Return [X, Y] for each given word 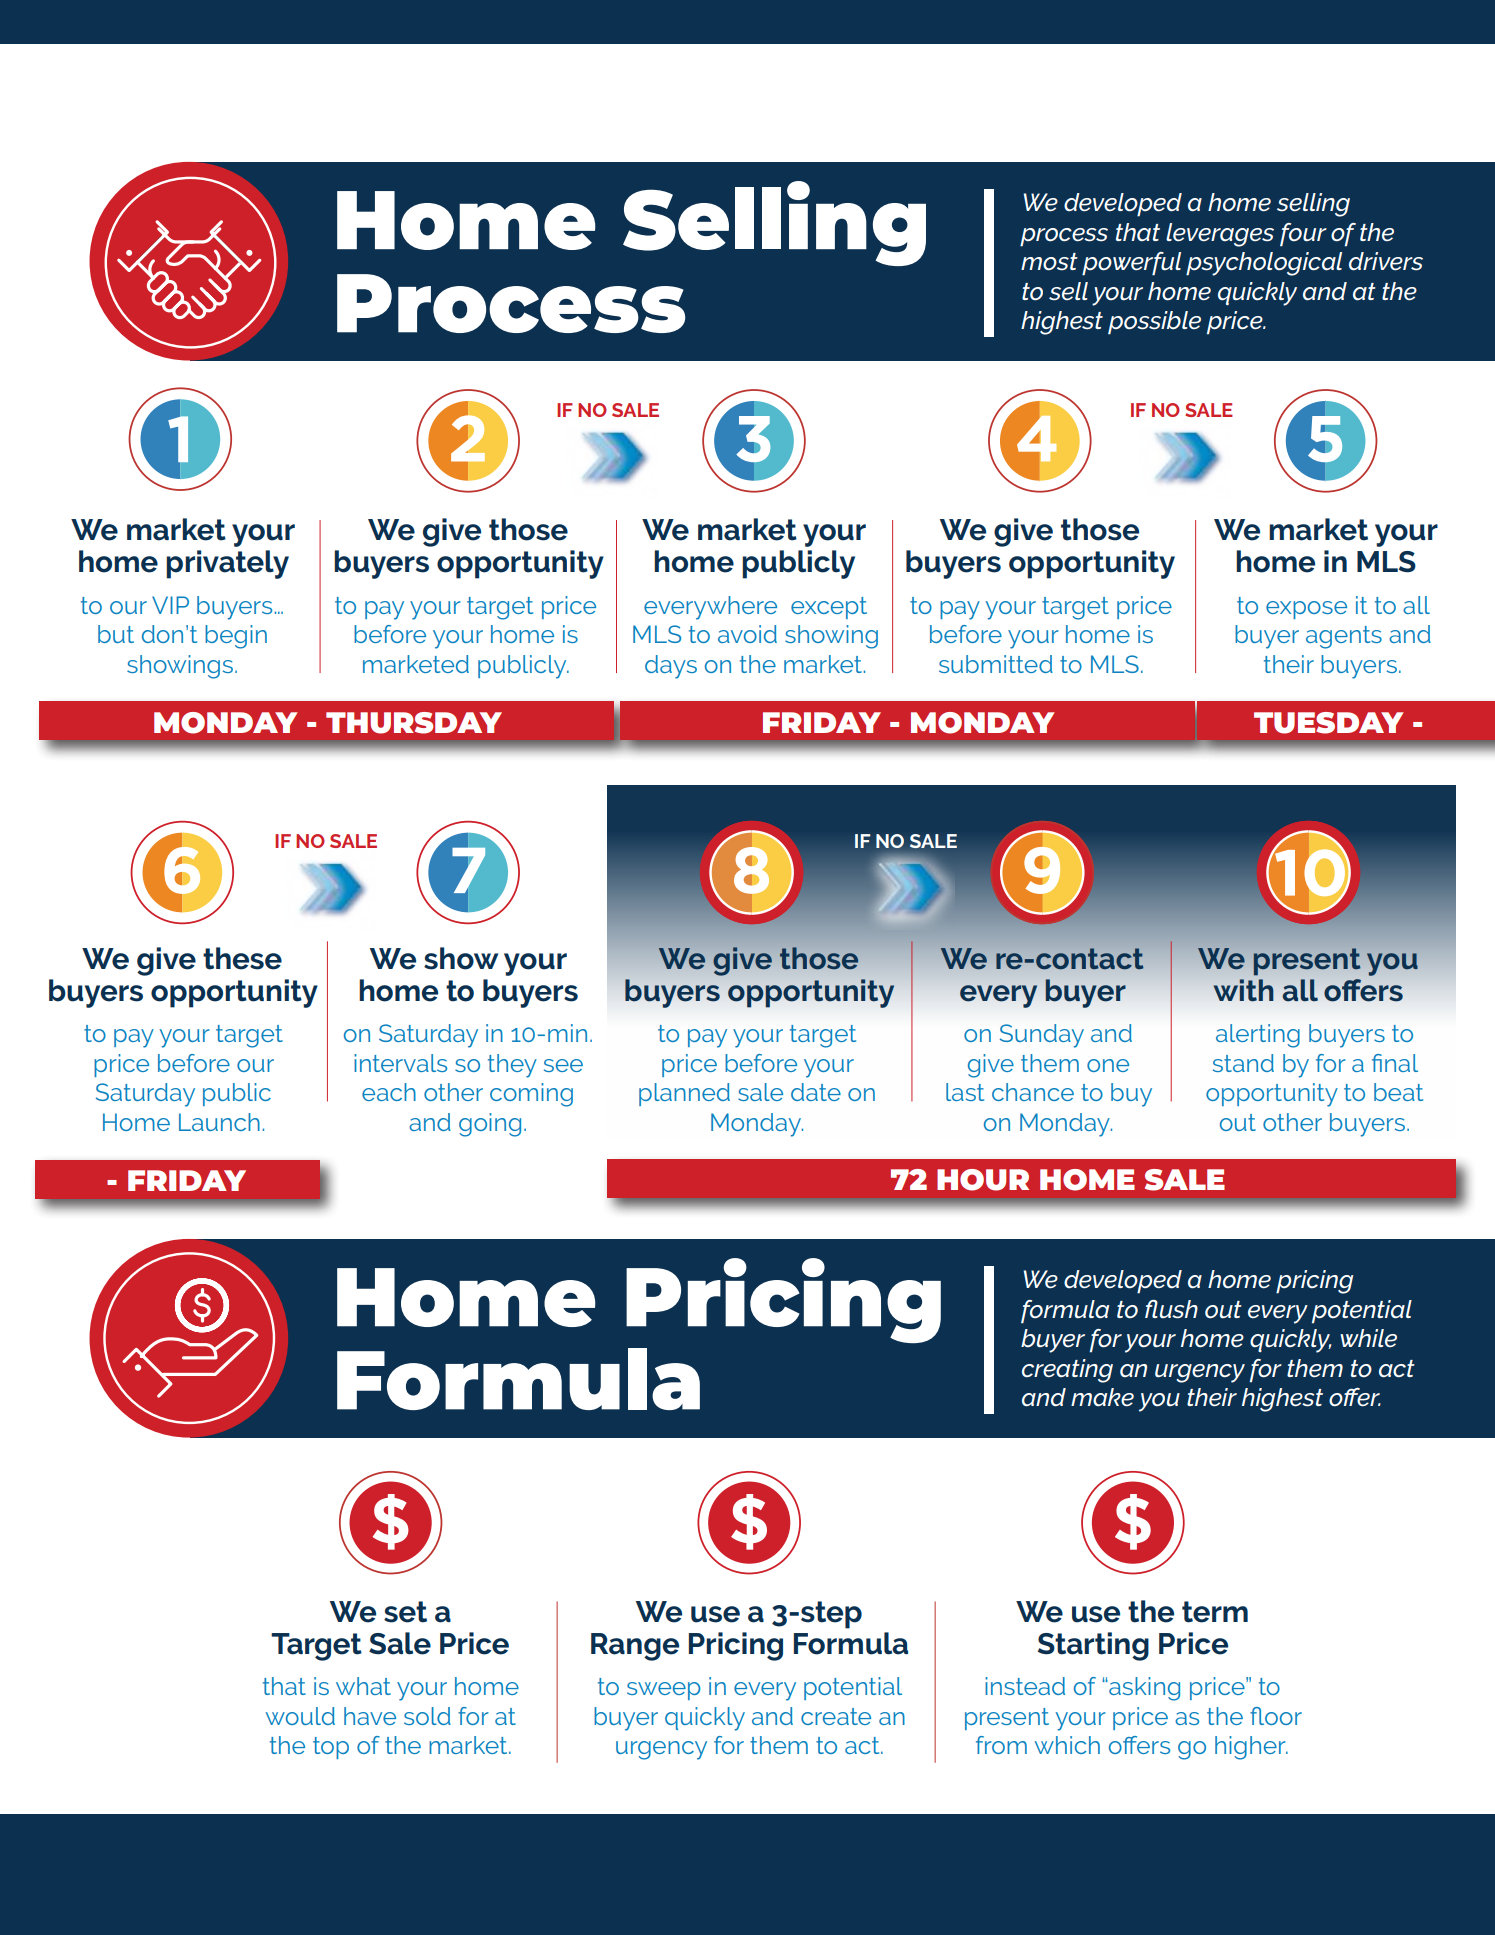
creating [1067, 1371]
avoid [747, 634]
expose [1306, 610]
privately [227, 564]
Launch [219, 1122]
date [816, 1092]
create [836, 1716]
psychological [1264, 264]
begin [236, 637]
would [300, 1716]
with [1244, 990]
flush [1171, 1309]
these [242, 958]
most [1049, 262]
